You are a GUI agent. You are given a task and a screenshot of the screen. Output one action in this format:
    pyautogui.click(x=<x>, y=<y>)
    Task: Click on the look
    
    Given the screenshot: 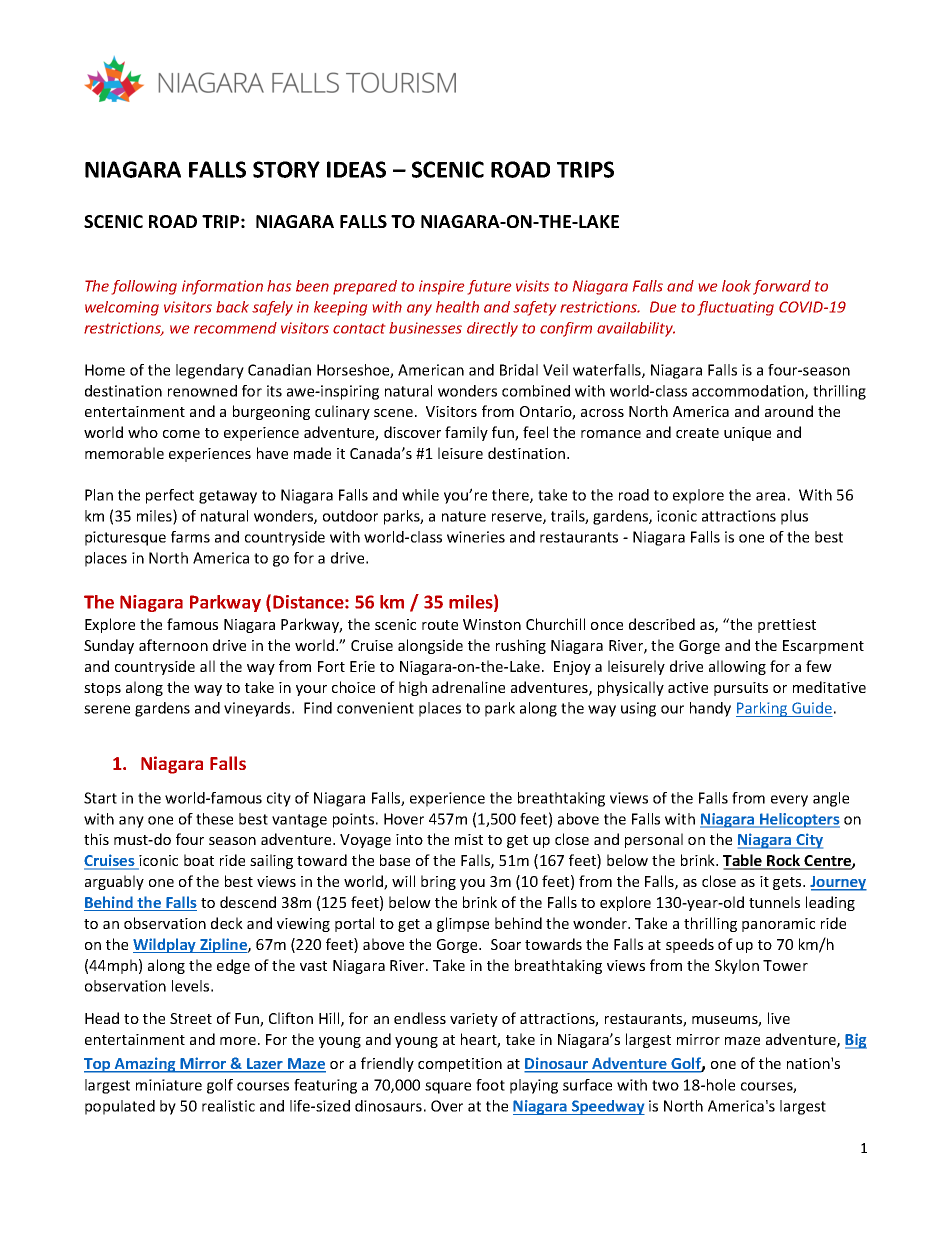 What is the action you would take?
    pyautogui.click(x=736, y=286)
